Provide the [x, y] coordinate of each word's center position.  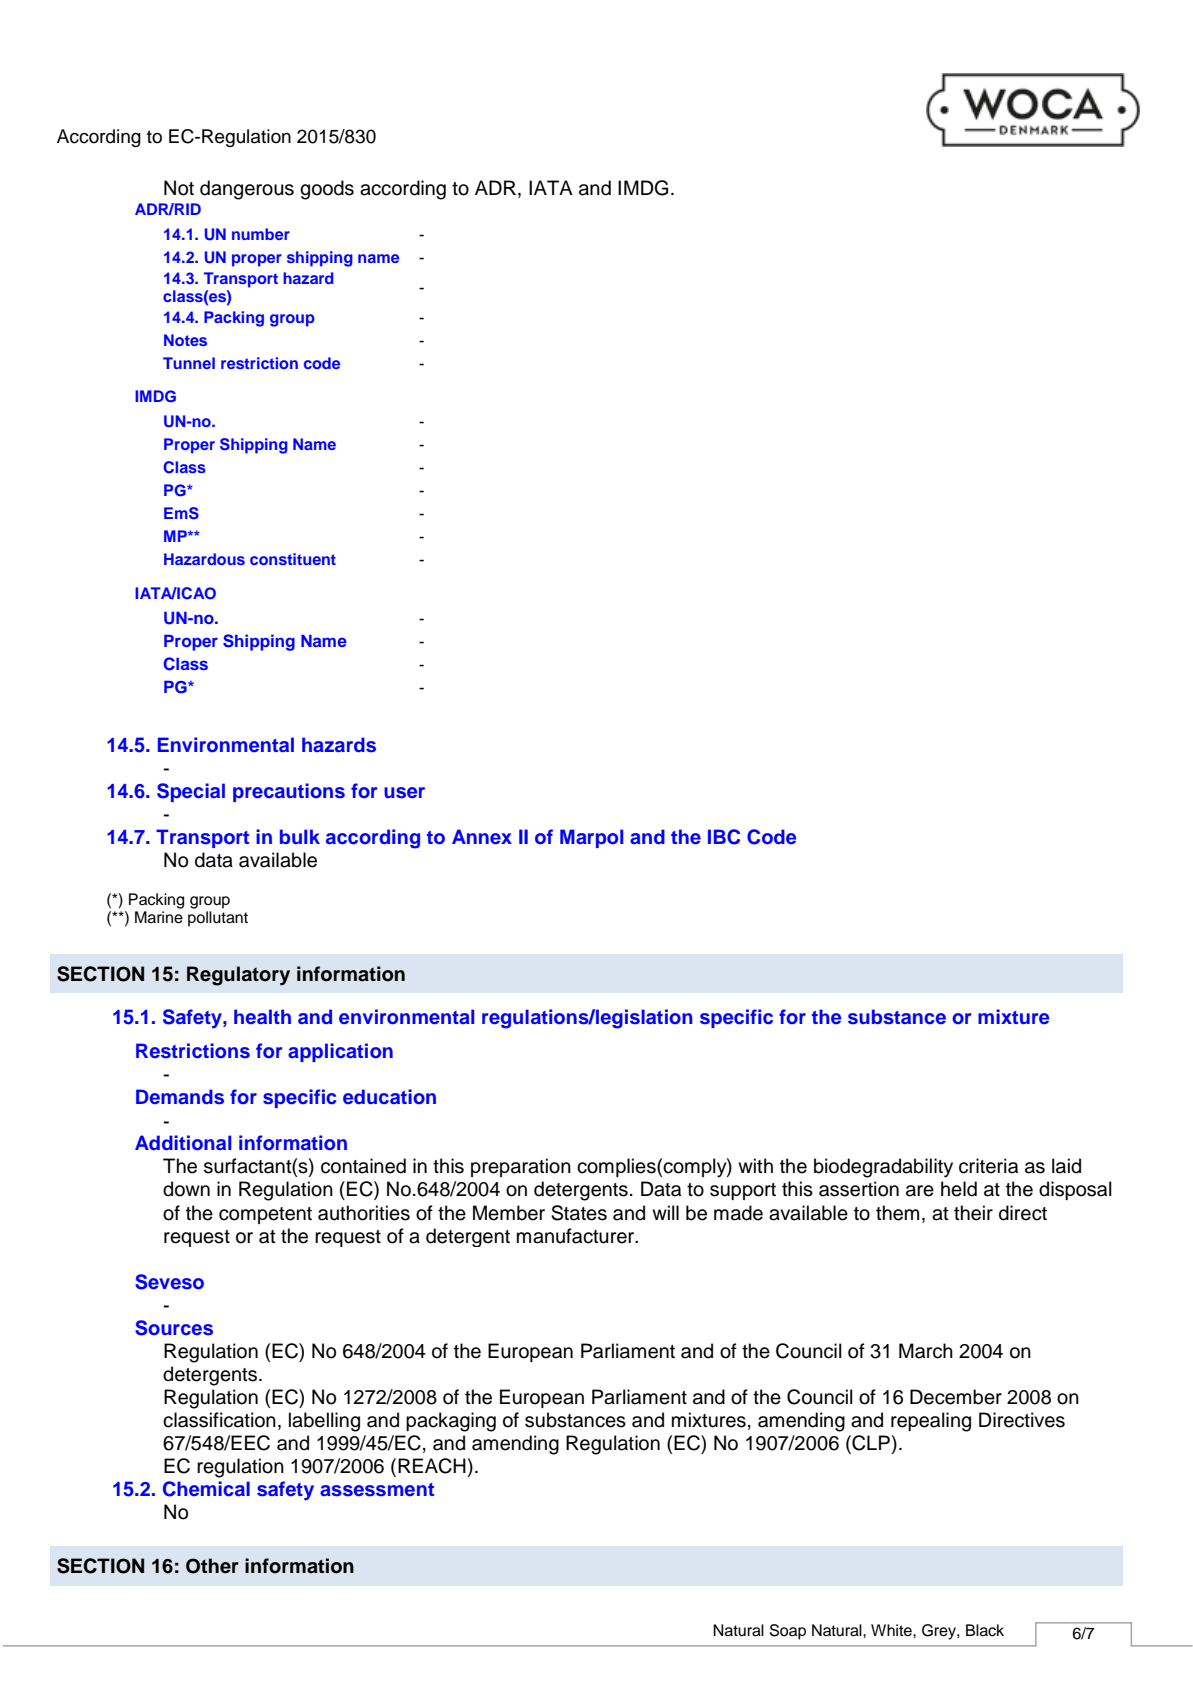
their [973, 1213]
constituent [293, 559]
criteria [988, 1166]
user [404, 793]
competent [265, 1215]
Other [212, 1566]
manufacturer [577, 1236]
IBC [724, 837]
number [261, 234]
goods [327, 190]
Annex [482, 836]
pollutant [218, 919]
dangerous [247, 190]
